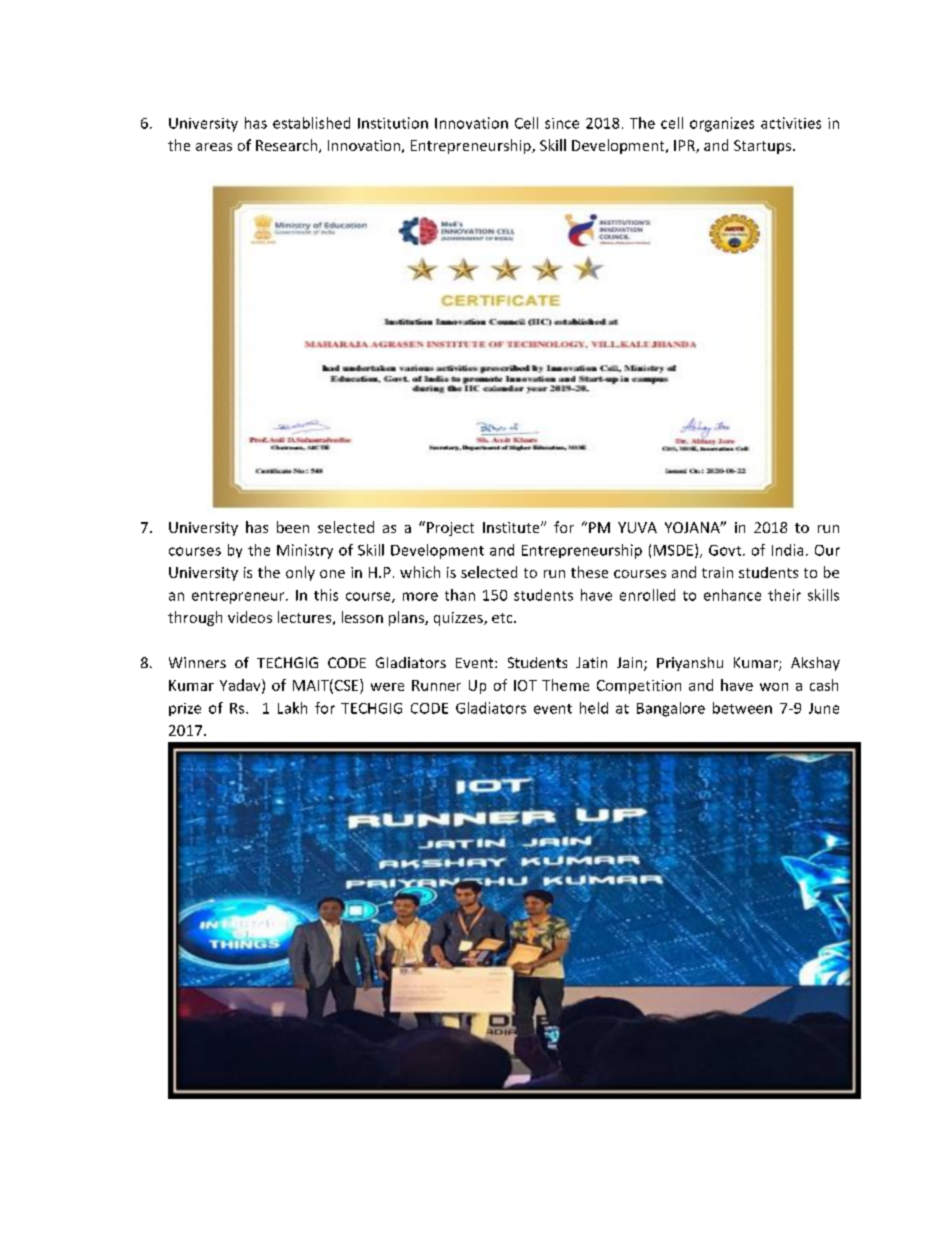 This screenshot has height=1233, width=952. What do you see at coordinates (762, 147) in the screenshot?
I see `Startups` at bounding box center [762, 147].
